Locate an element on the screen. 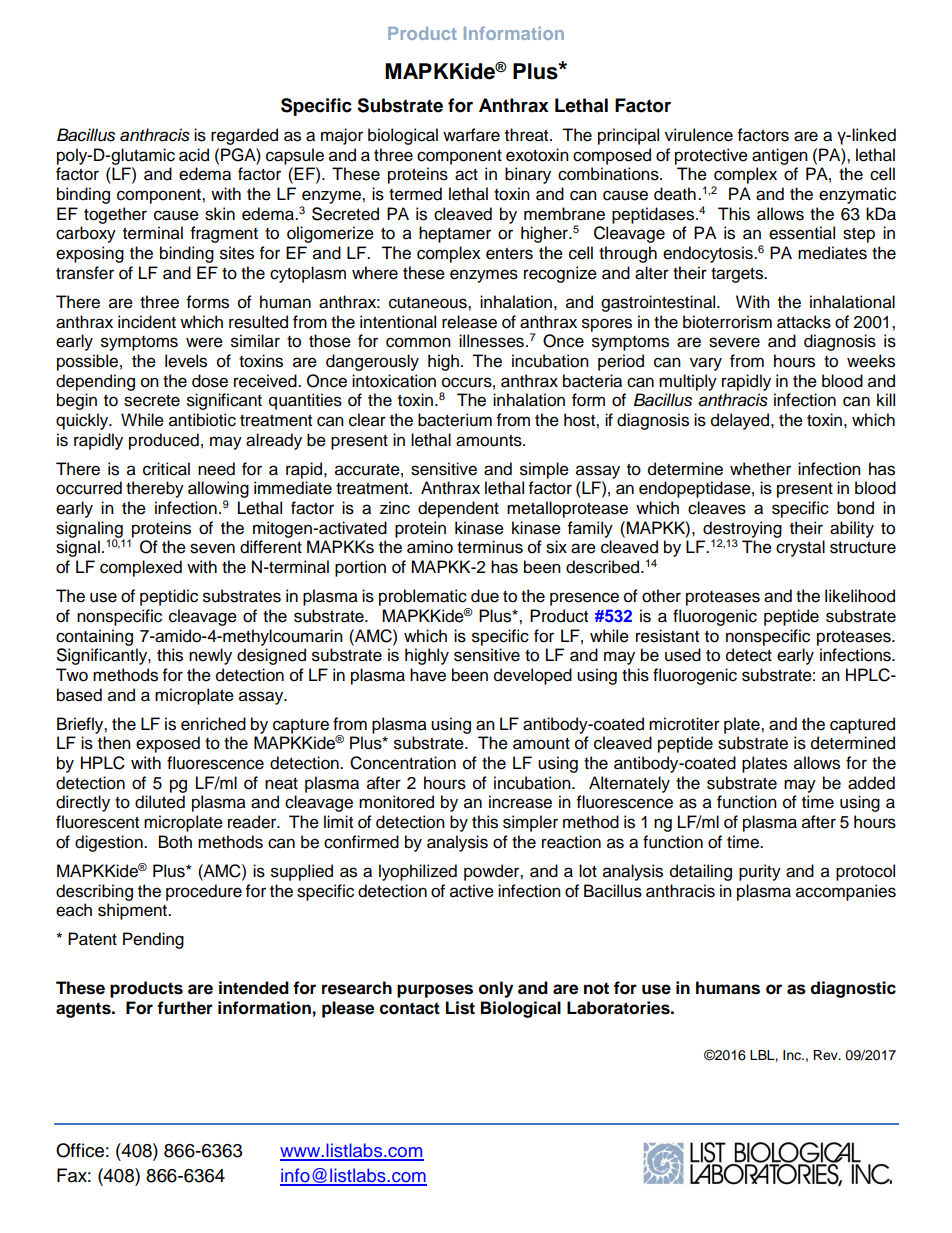 This screenshot has height=1233, width=952. likelihood is located at coordinates (860, 596).
